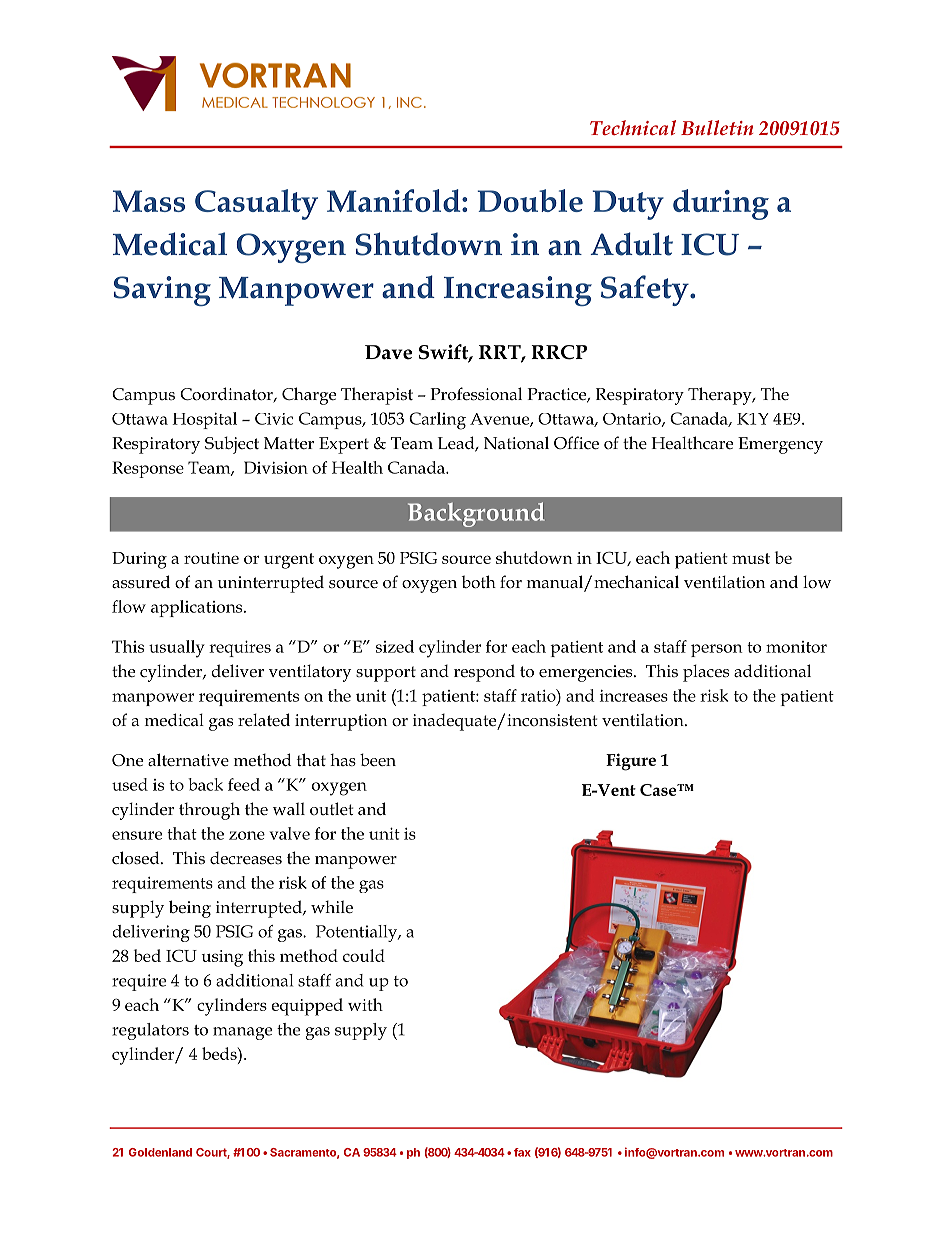 The width and height of the screenshot is (952, 1233). I want to click on manage, so click(242, 1033).
